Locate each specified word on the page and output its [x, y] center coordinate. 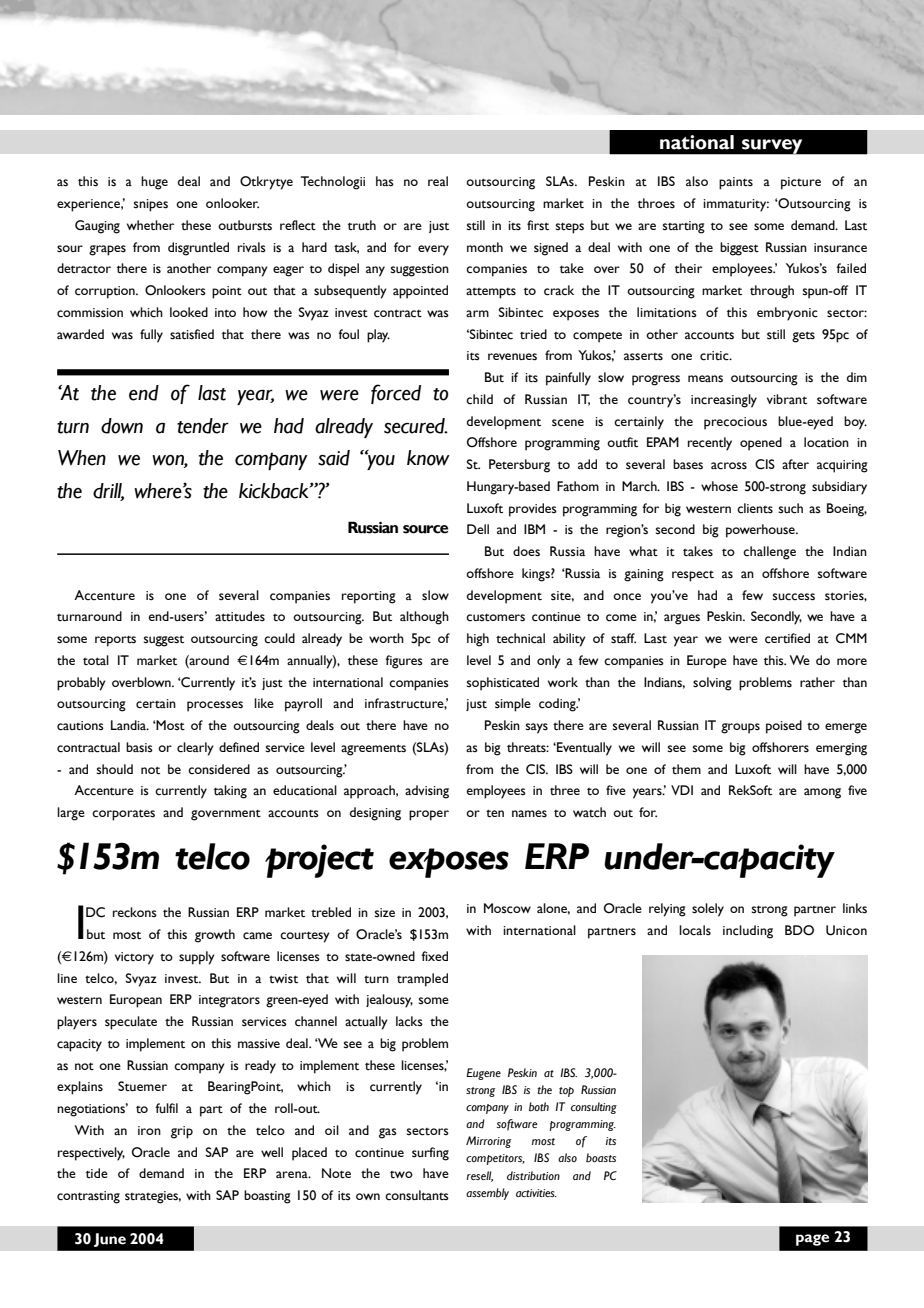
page [812, 1240]
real [438, 181]
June [110, 1240]
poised [784, 727]
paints [736, 183]
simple [513, 705]
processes [215, 706]
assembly [487, 1194]
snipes [151, 205]
